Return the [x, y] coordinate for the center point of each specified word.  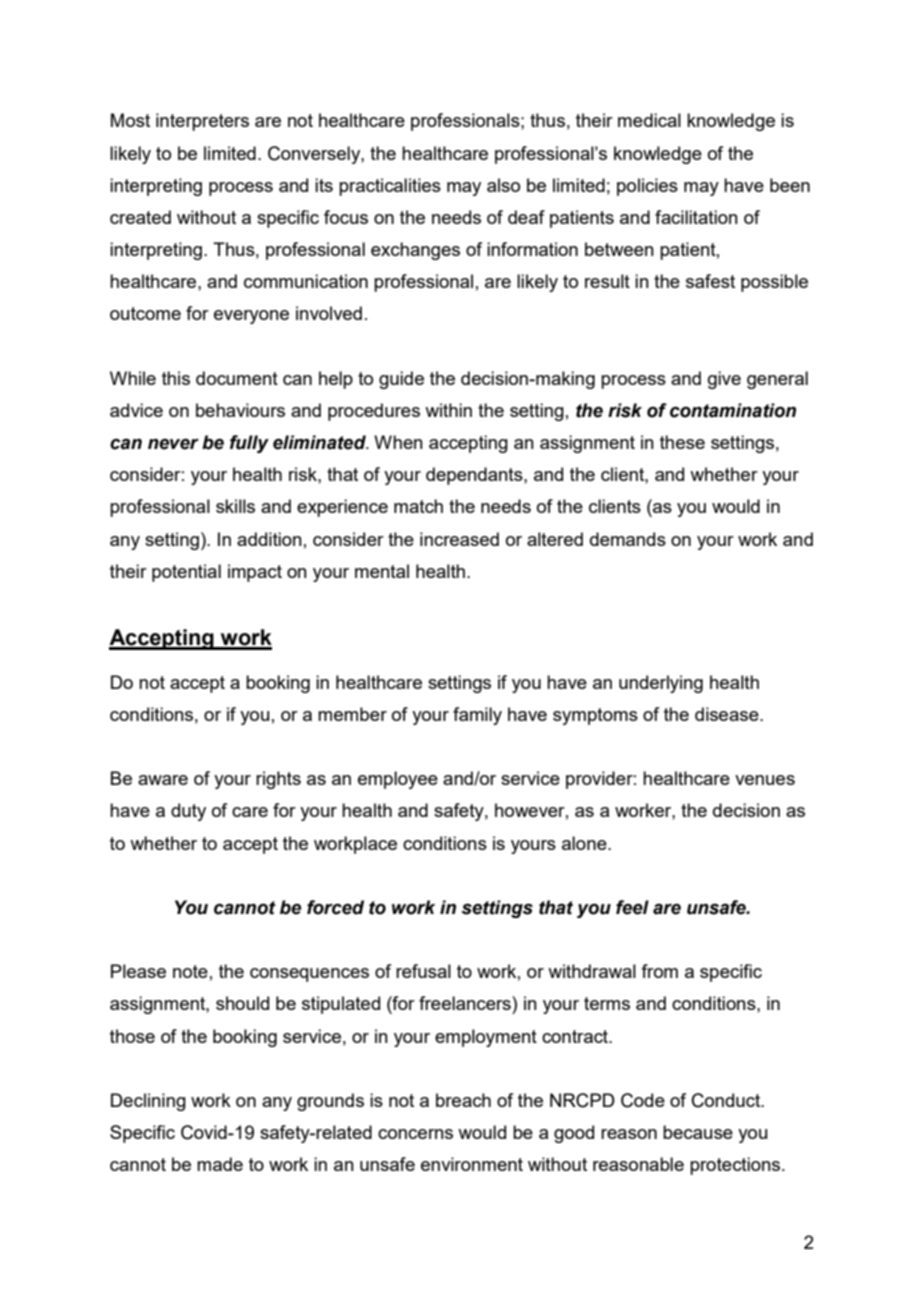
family [477, 716]
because [698, 1132]
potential [186, 573]
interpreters [202, 122]
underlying [661, 684]
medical [649, 120]
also [503, 185]
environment [472, 1164]
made [220, 1164]
